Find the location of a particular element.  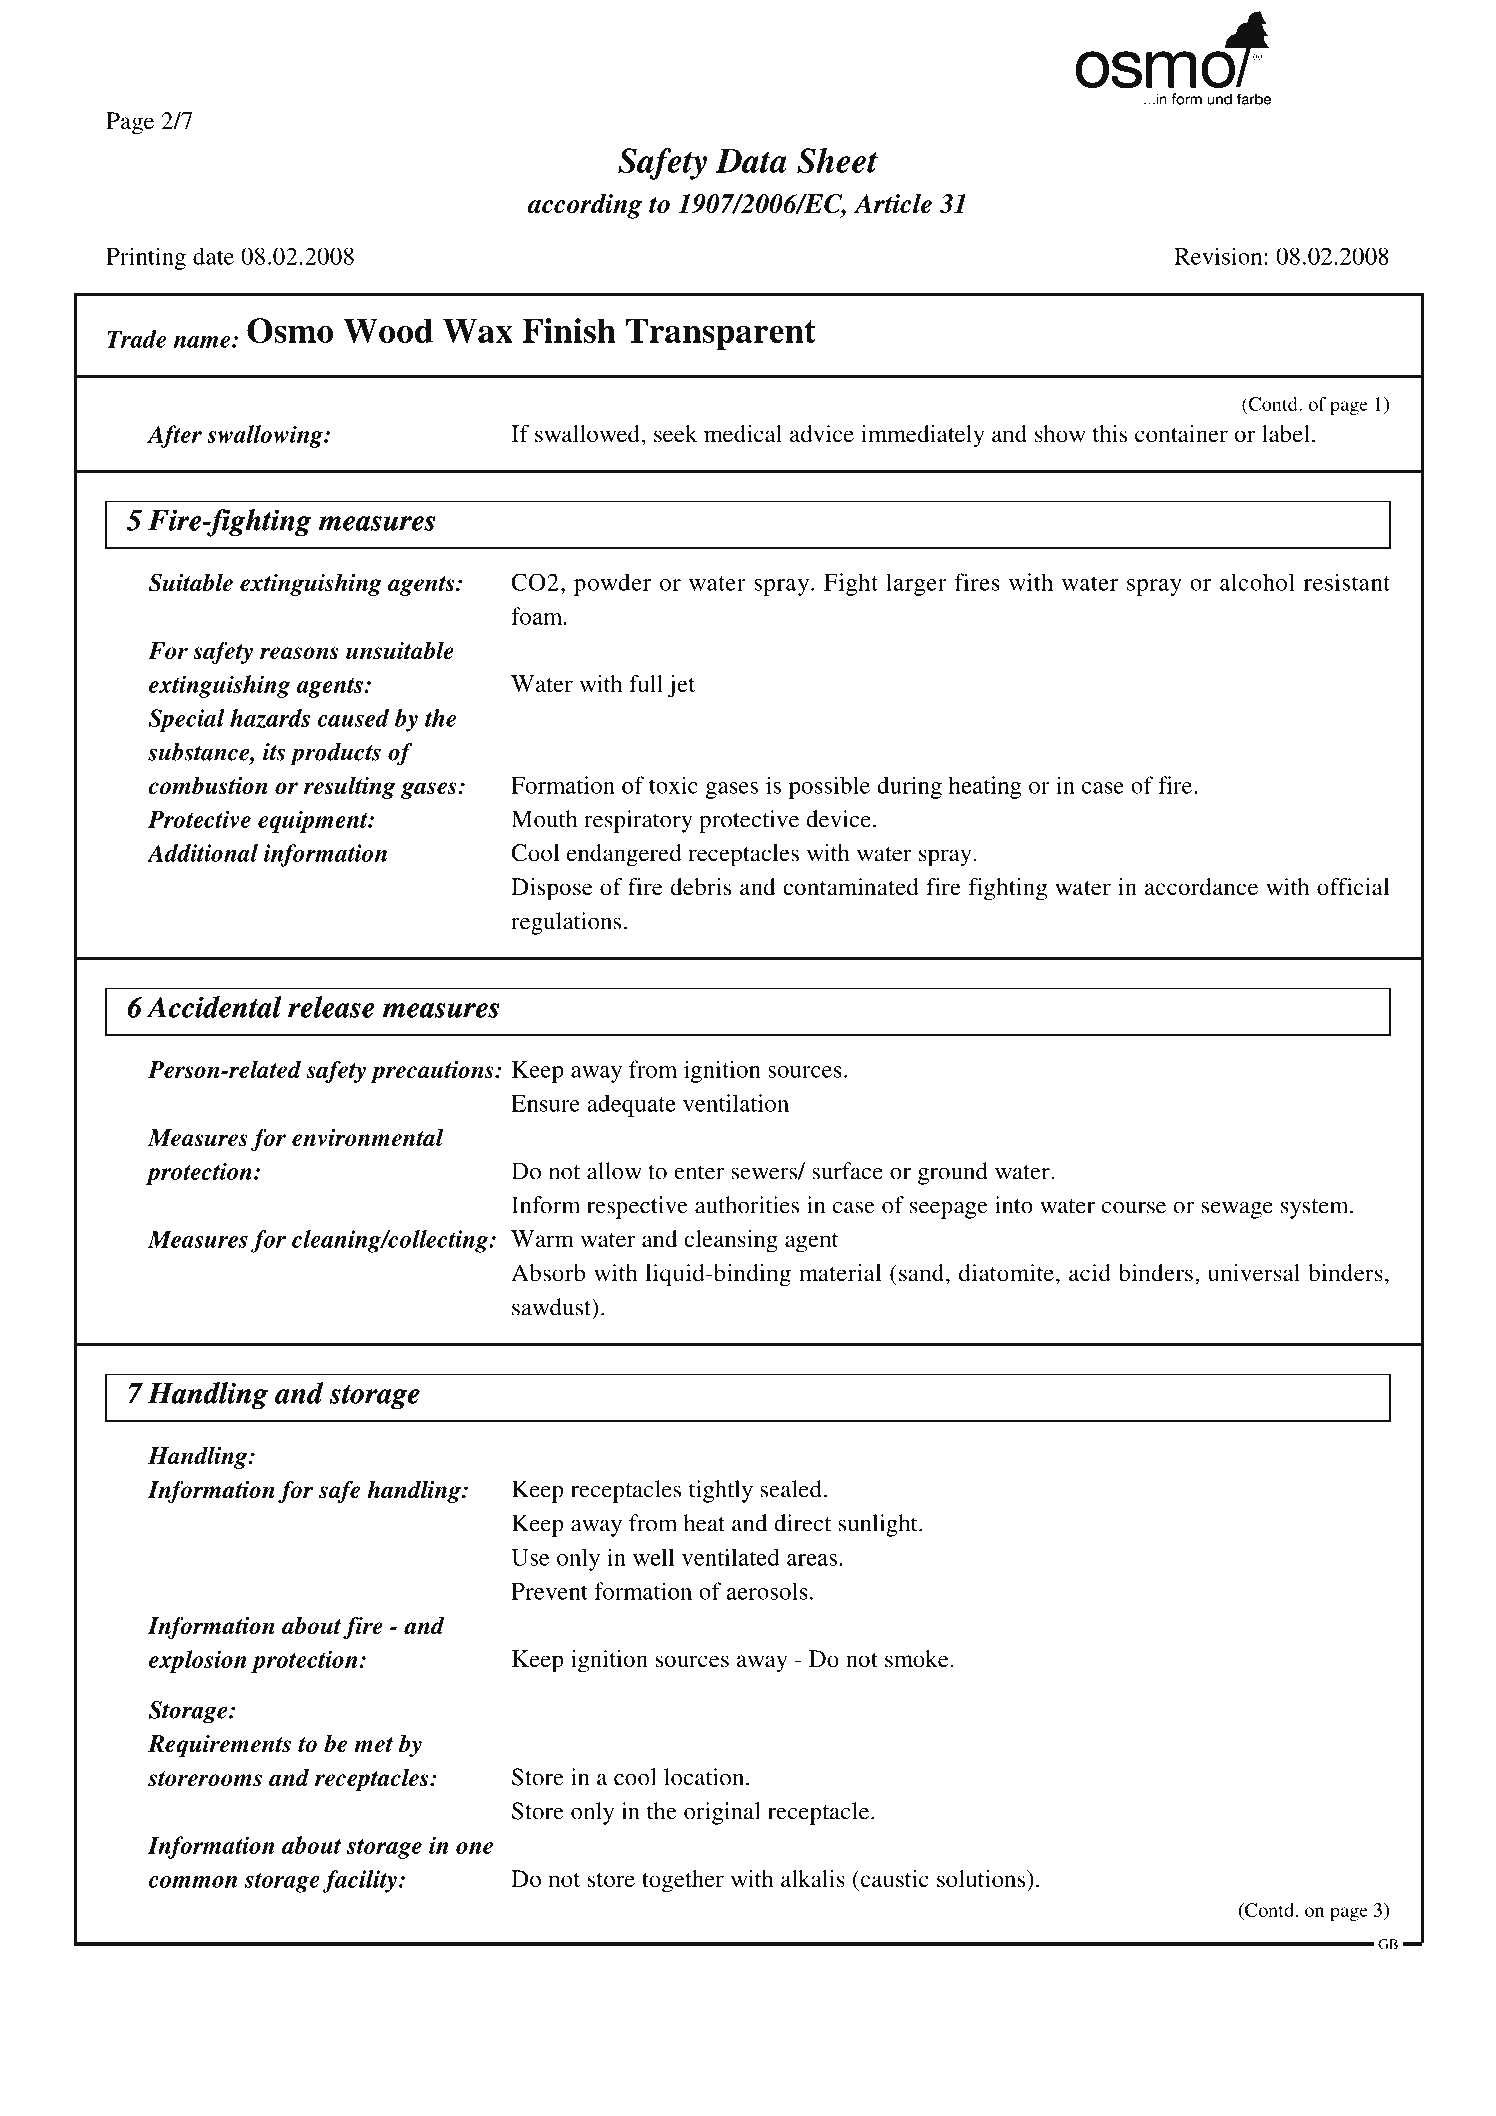

accordance is located at coordinates (1201, 887).
